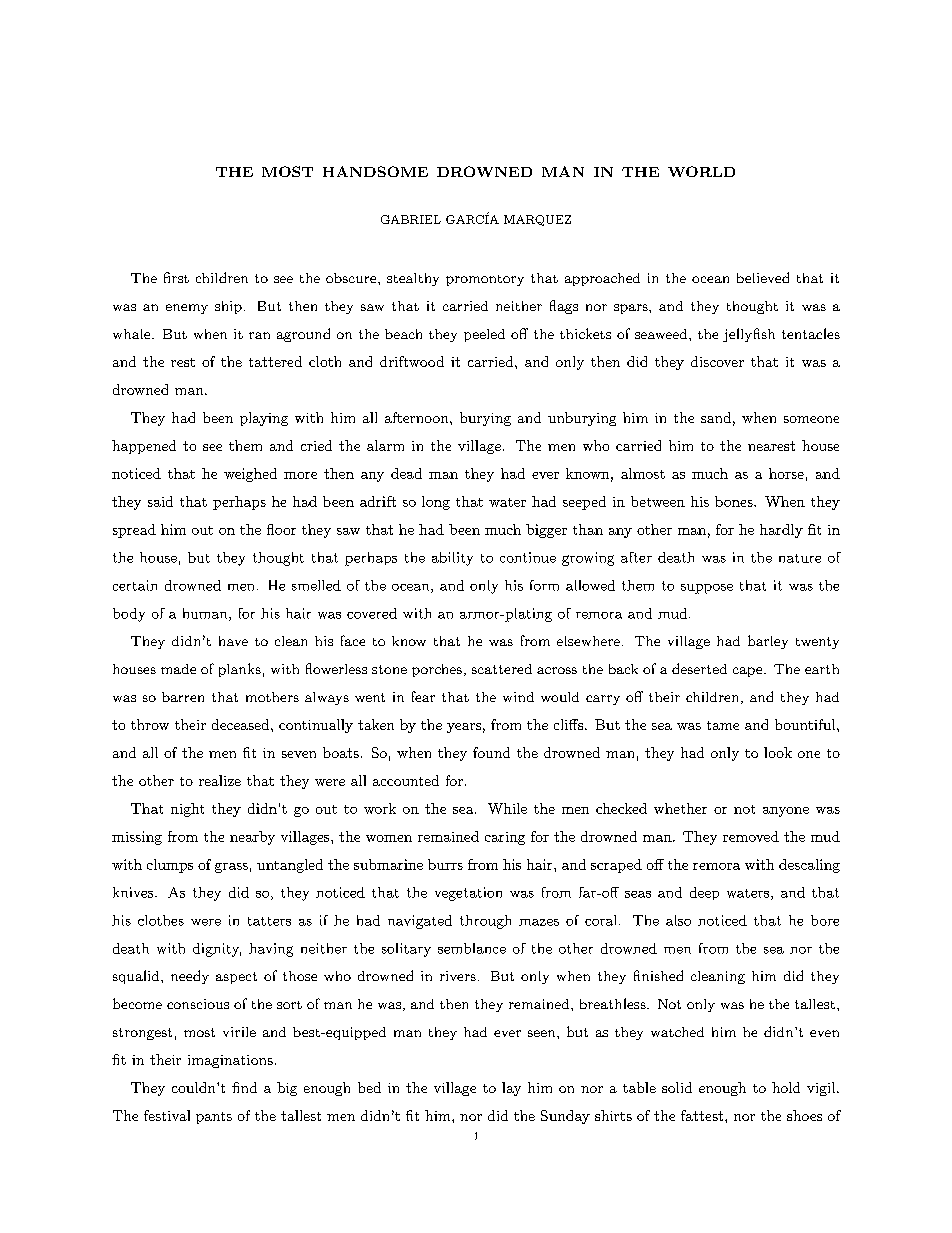 The image size is (952, 1233). I want to click on floor, so click(281, 529).
